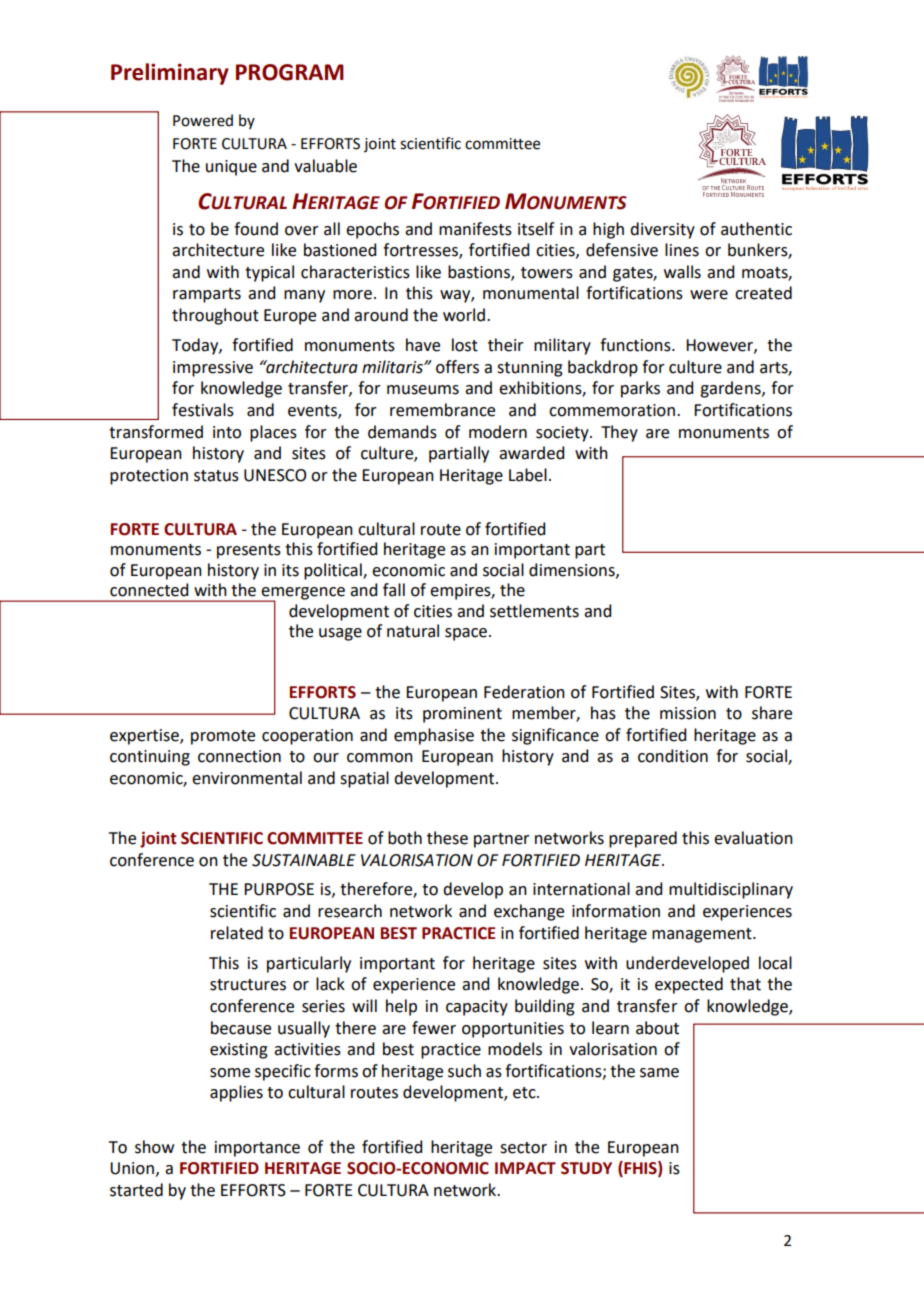 This image has height=1308, width=924. I want to click on Preliminary, so click(170, 74).
